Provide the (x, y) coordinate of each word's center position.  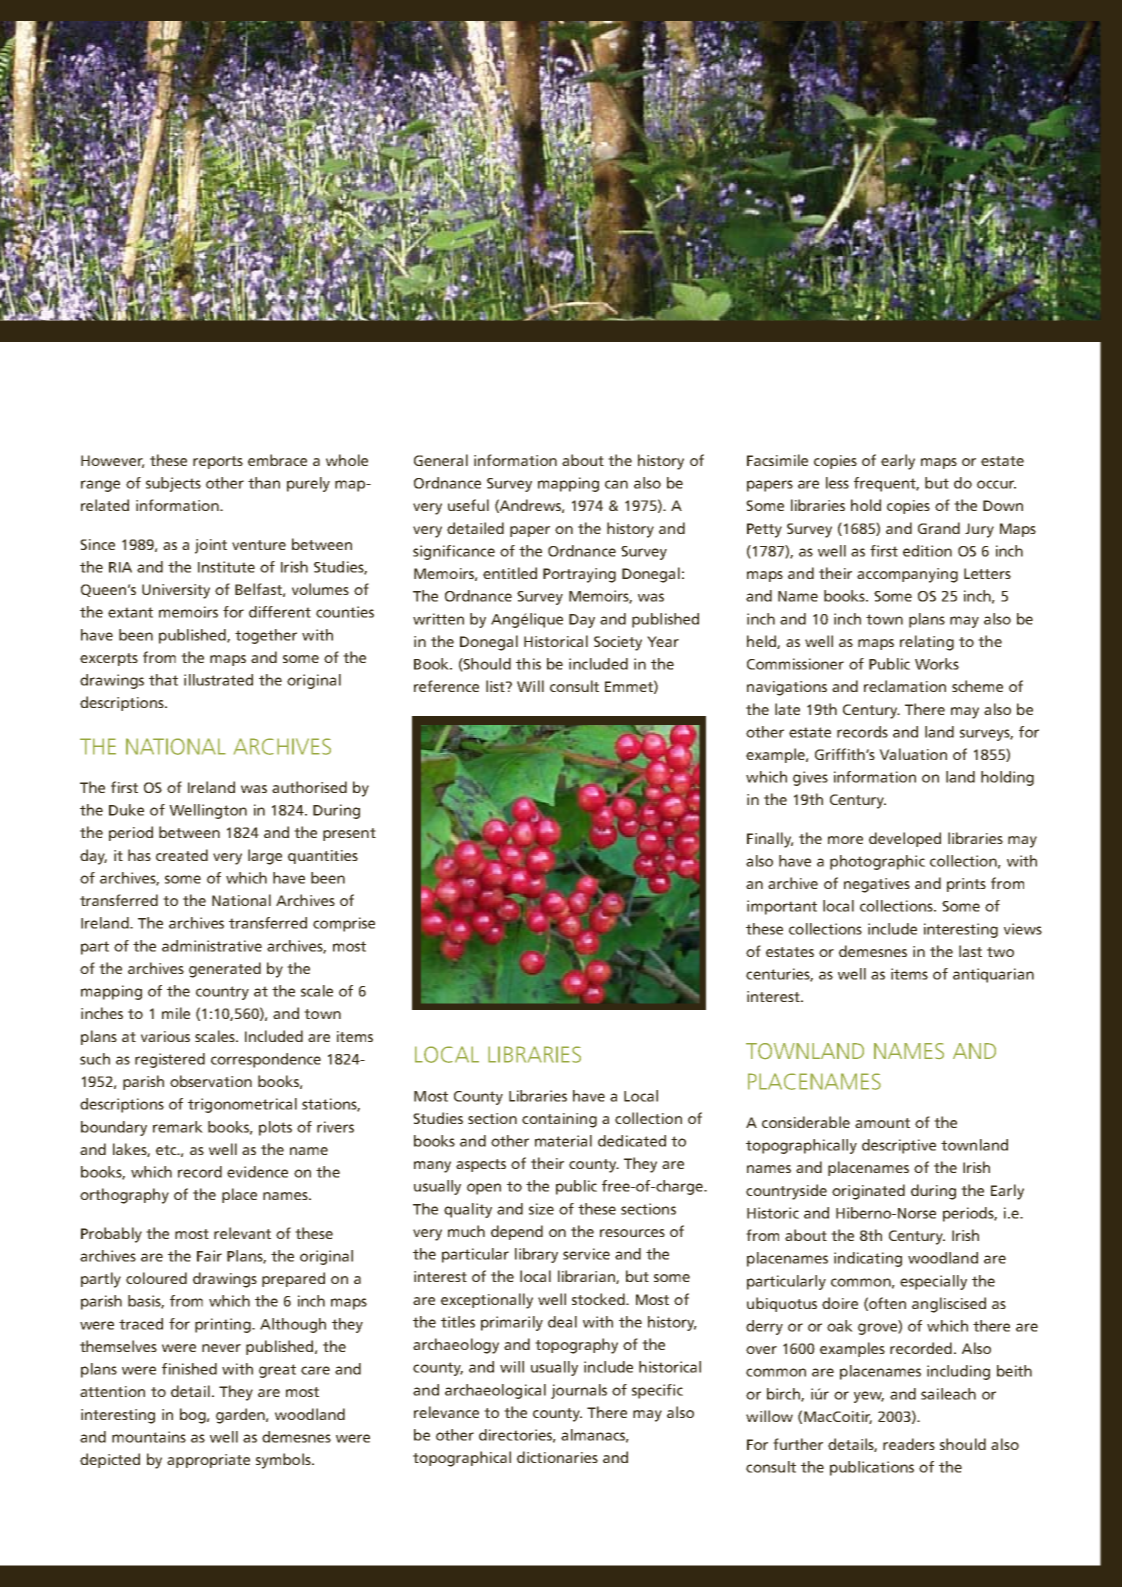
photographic (877, 862)
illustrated (218, 680)
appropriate (208, 1461)
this (528, 664)
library (536, 1255)
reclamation (905, 686)
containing (559, 1120)
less (837, 483)
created (182, 855)
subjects (173, 484)
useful (468, 505)
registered (170, 1060)
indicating (868, 1259)
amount (882, 1123)
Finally (770, 840)
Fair (209, 1256)
